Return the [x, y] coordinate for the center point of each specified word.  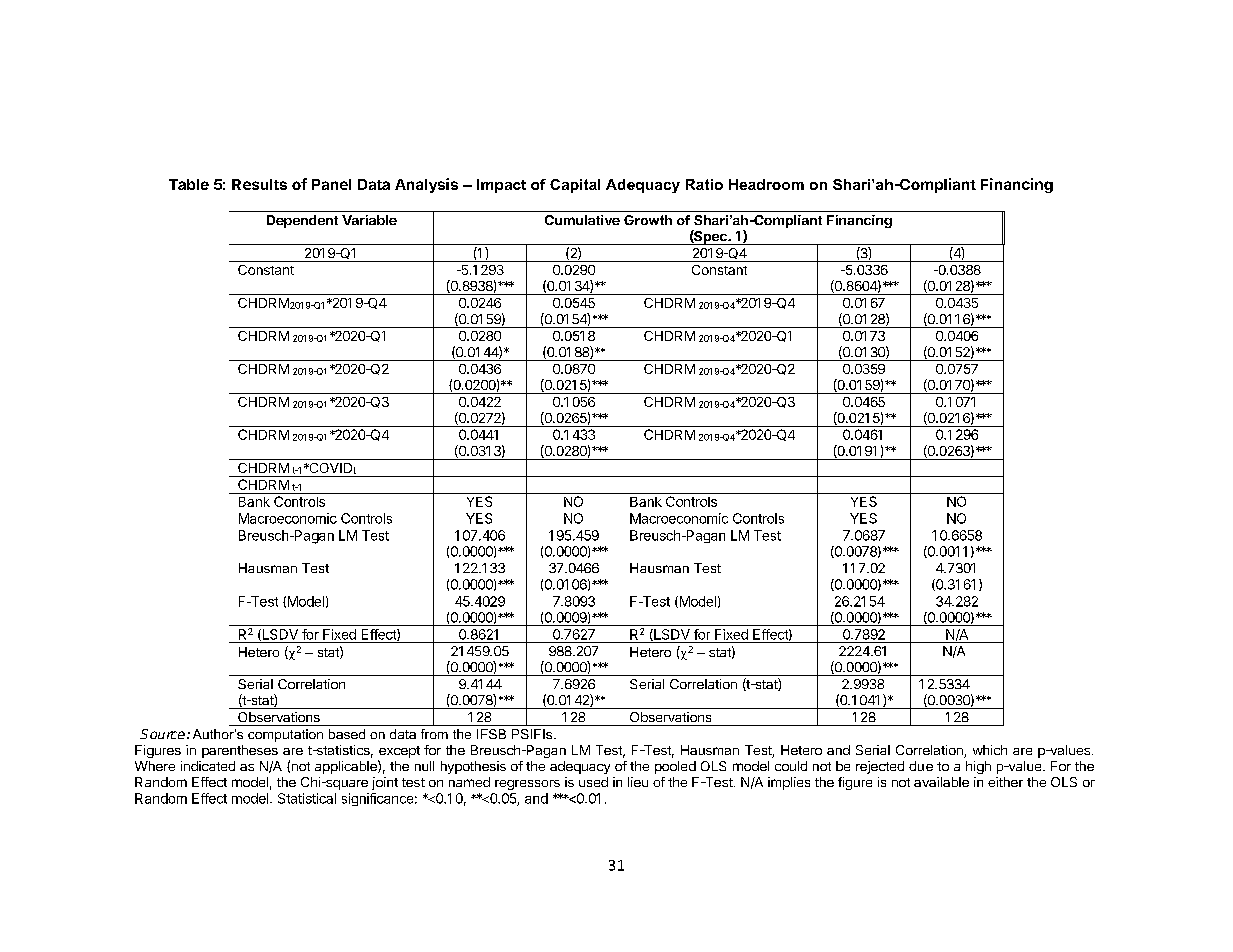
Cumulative [582, 220]
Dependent [302, 221]
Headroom [766, 184]
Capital [575, 186]
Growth [648, 220]
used [593, 782]
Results [259, 184]
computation [285, 735]
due [921, 766]
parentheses [240, 751]
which [990, 750]
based [347, 734]
